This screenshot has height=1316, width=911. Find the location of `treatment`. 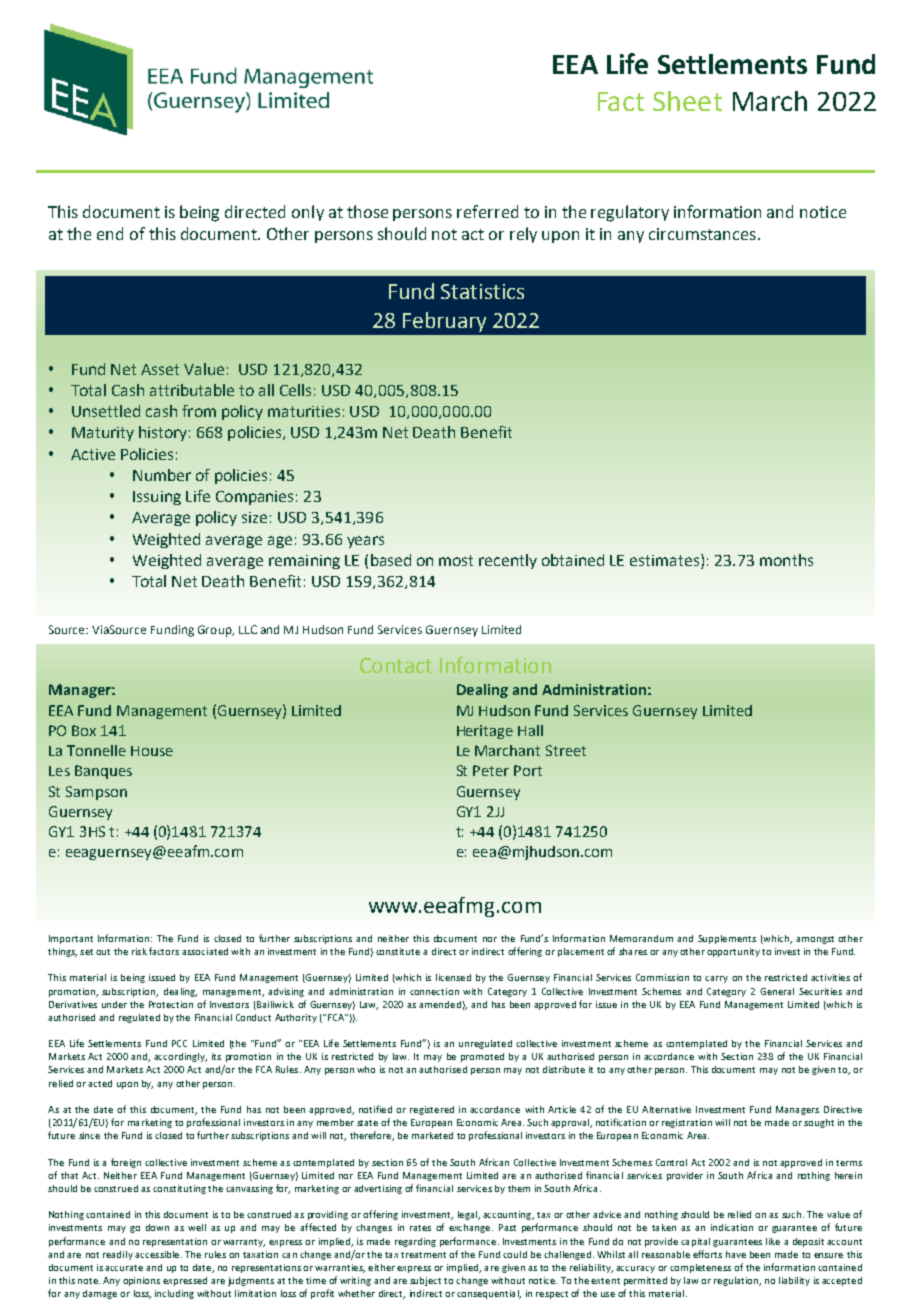

treatment is located at coordinates (423, 1255).
